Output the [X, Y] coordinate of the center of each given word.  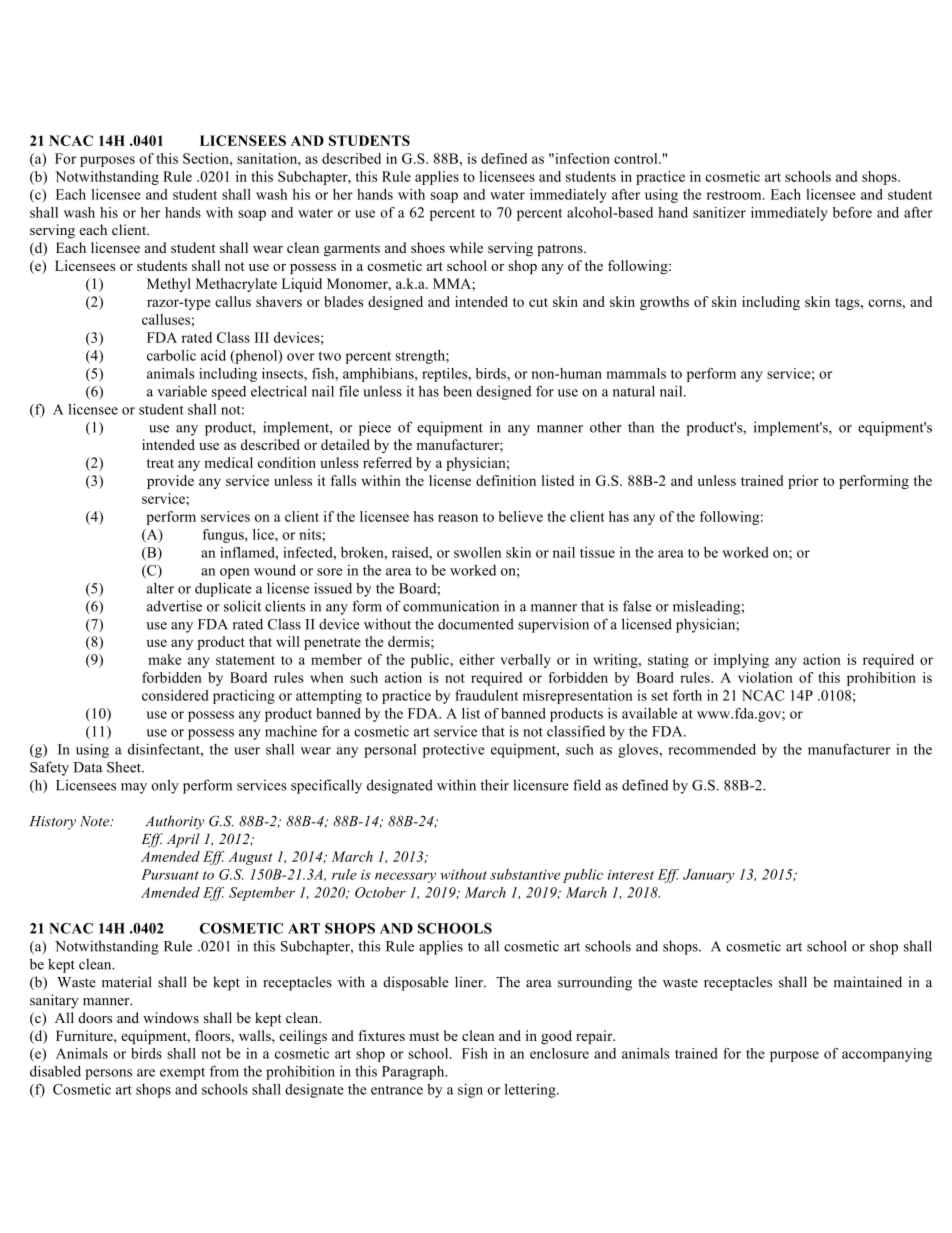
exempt [182, 1073]
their [495, 785]
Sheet [125, 767]
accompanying [887, 1055]
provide [170, 482]
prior [803, 482]
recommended [712, 749]
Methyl [169, 285]
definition [506, 480]
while [466, 247]
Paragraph [414, 1073]
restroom [735, 195]
